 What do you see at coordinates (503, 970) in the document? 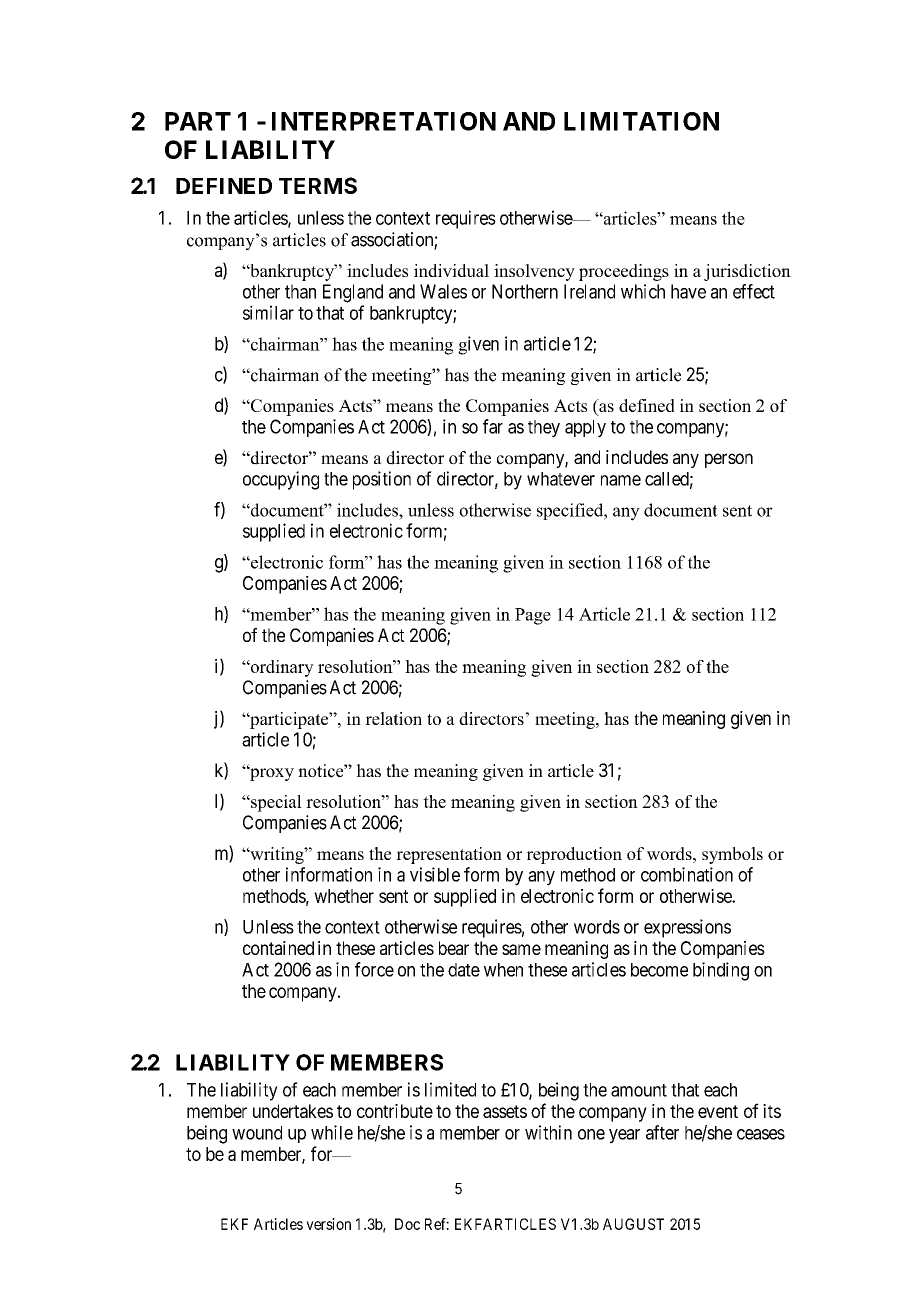
I see `when` at bounding box center [503, 970].
